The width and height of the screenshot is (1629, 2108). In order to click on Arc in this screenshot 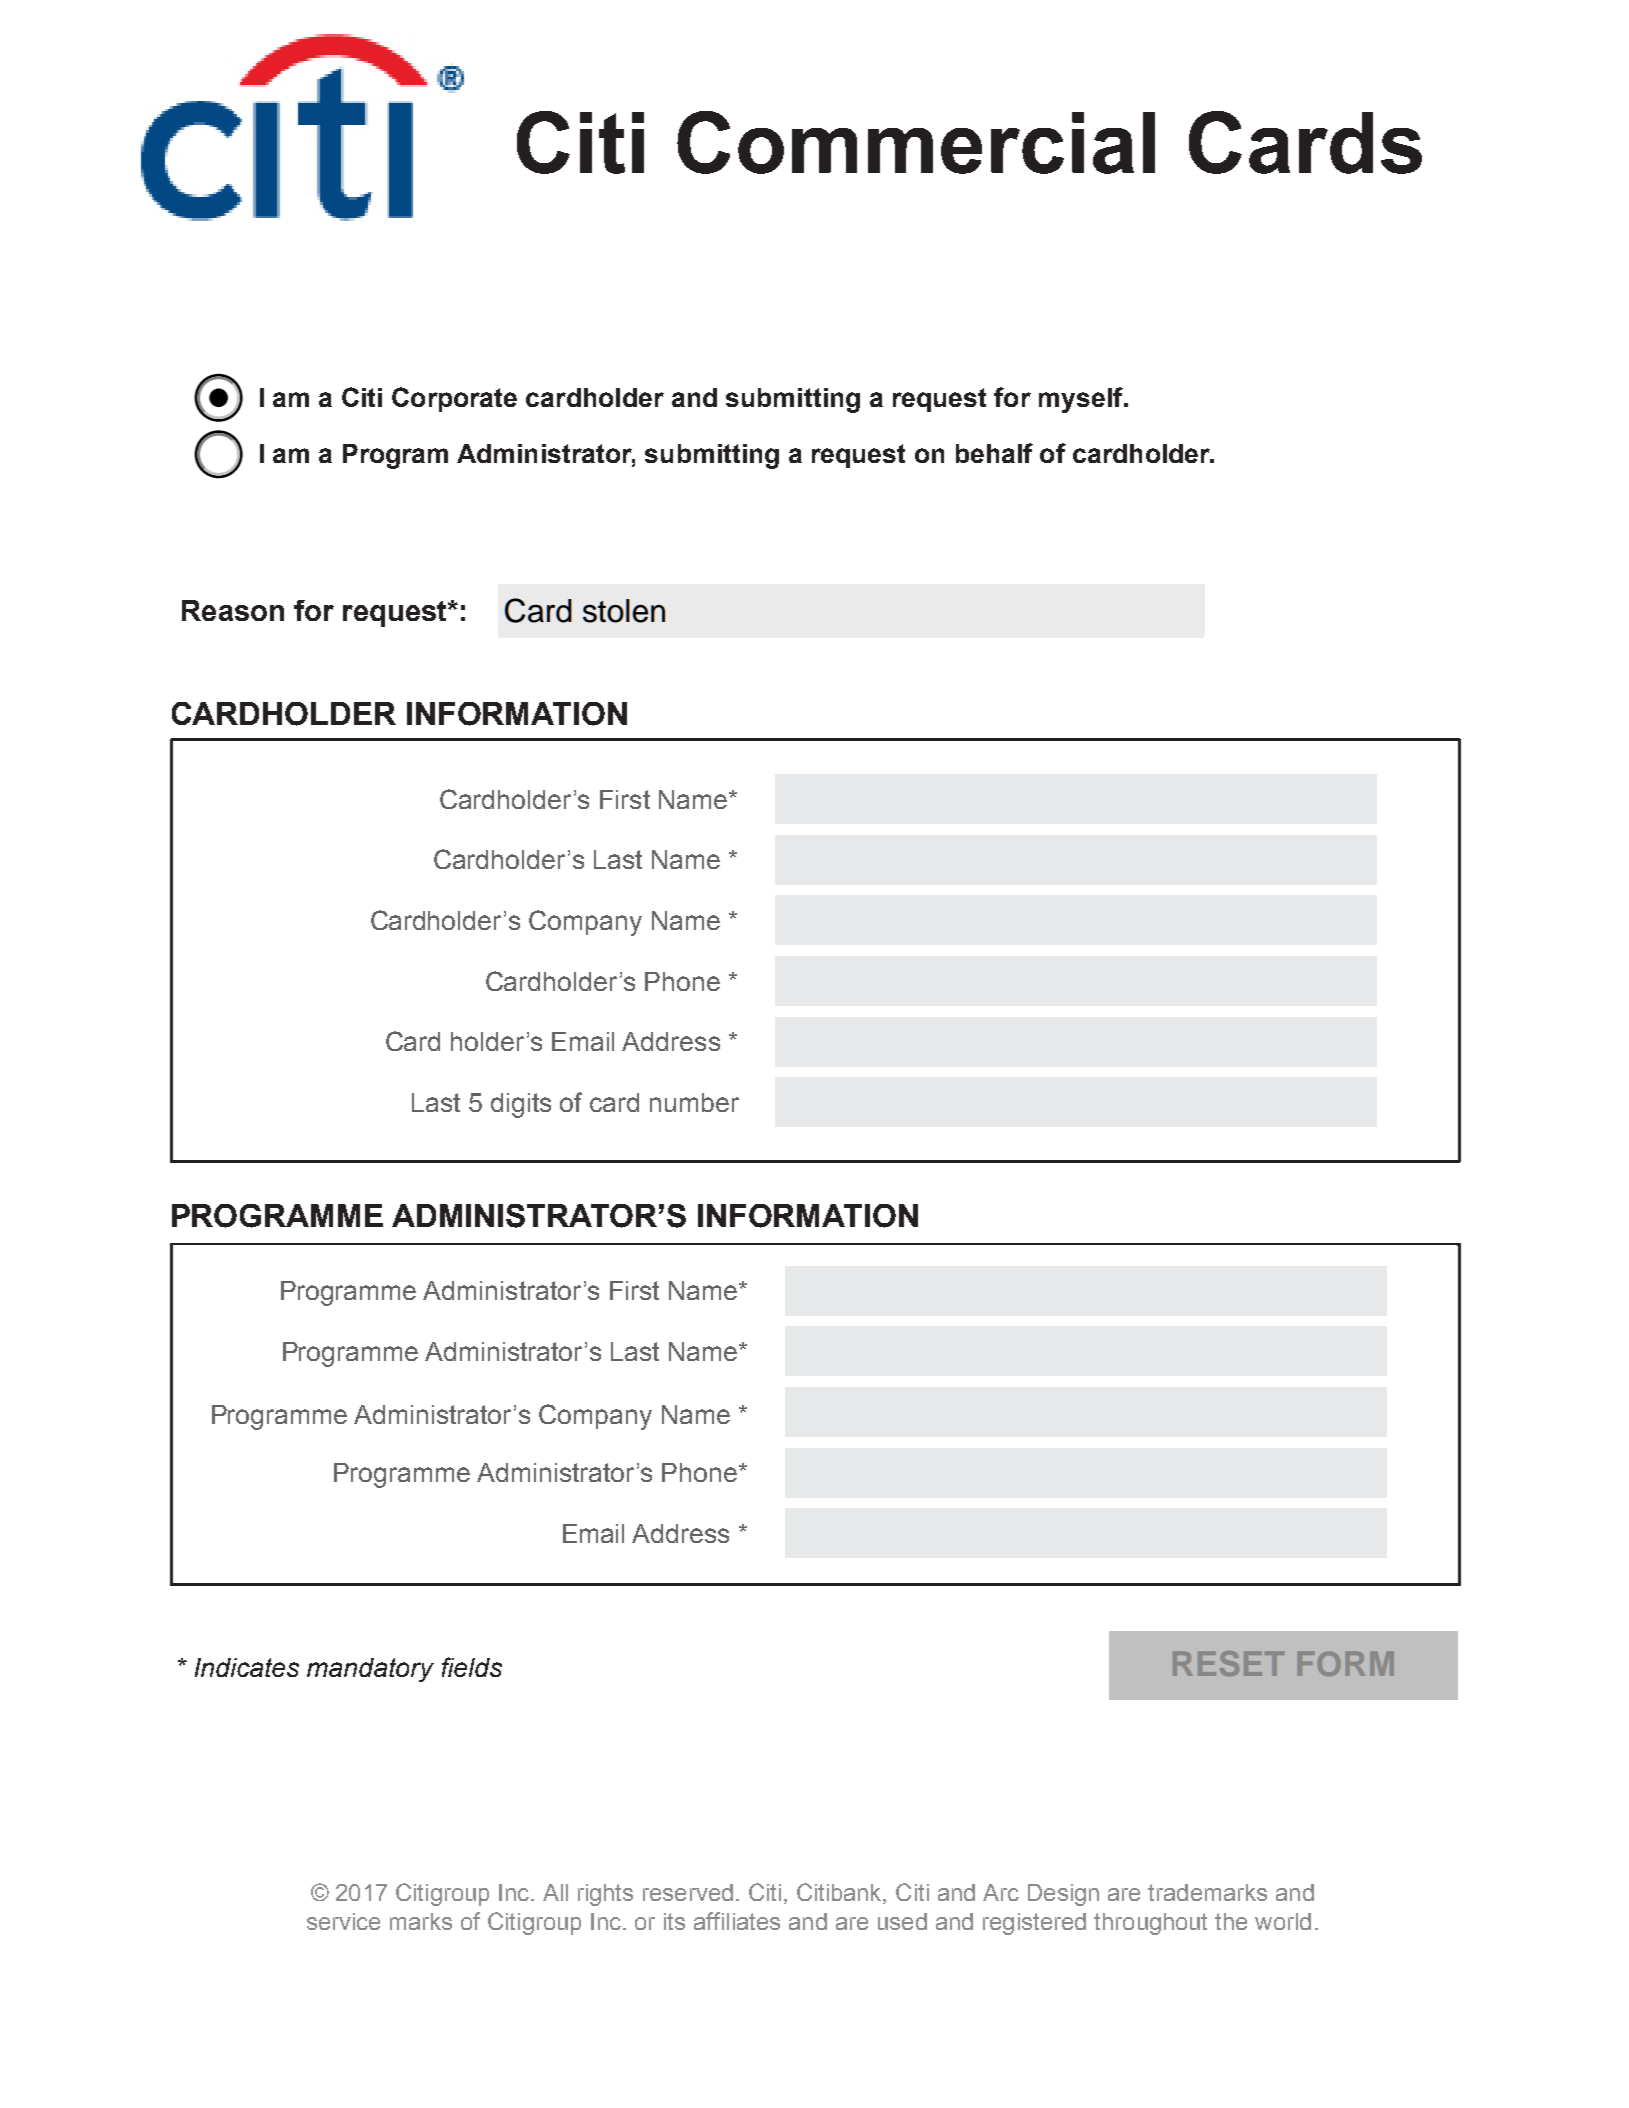, I will do `click(1001, 1892)`.
